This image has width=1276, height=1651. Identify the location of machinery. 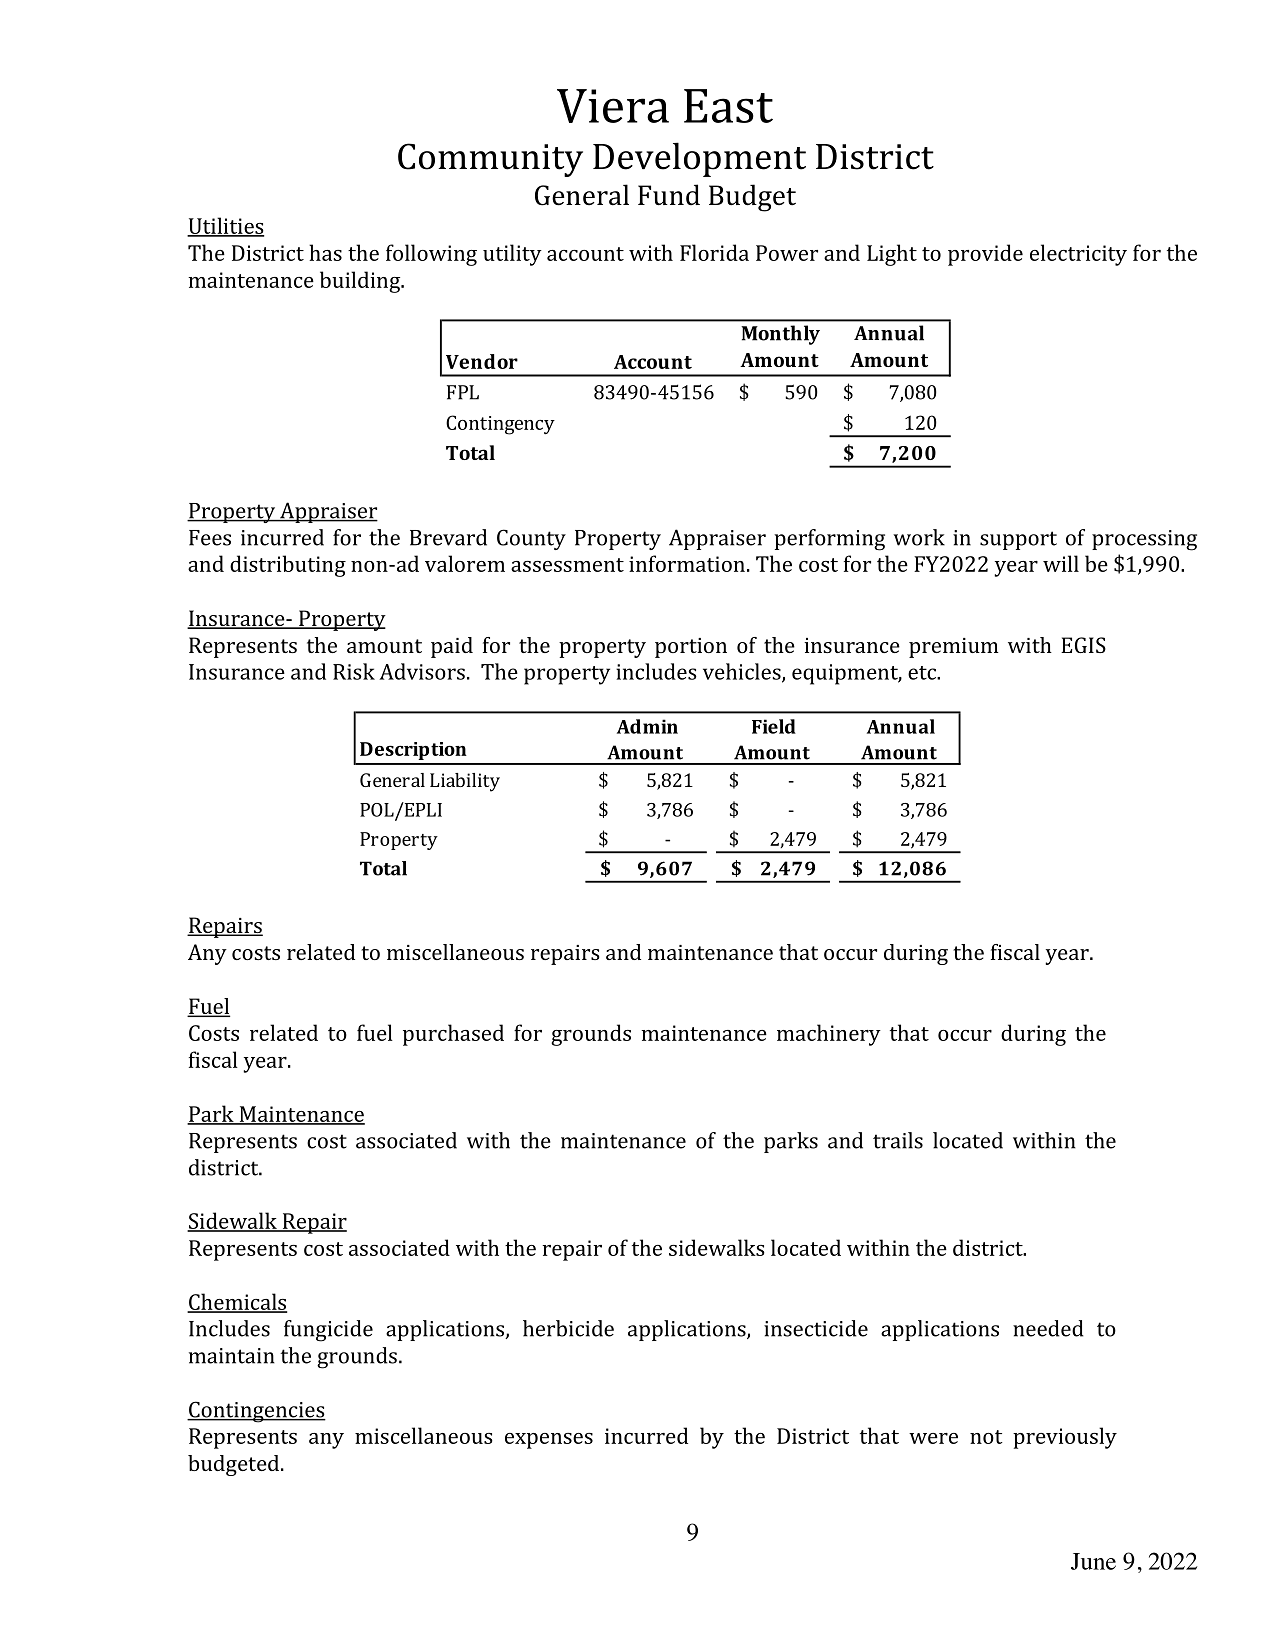
(829, 1035).
